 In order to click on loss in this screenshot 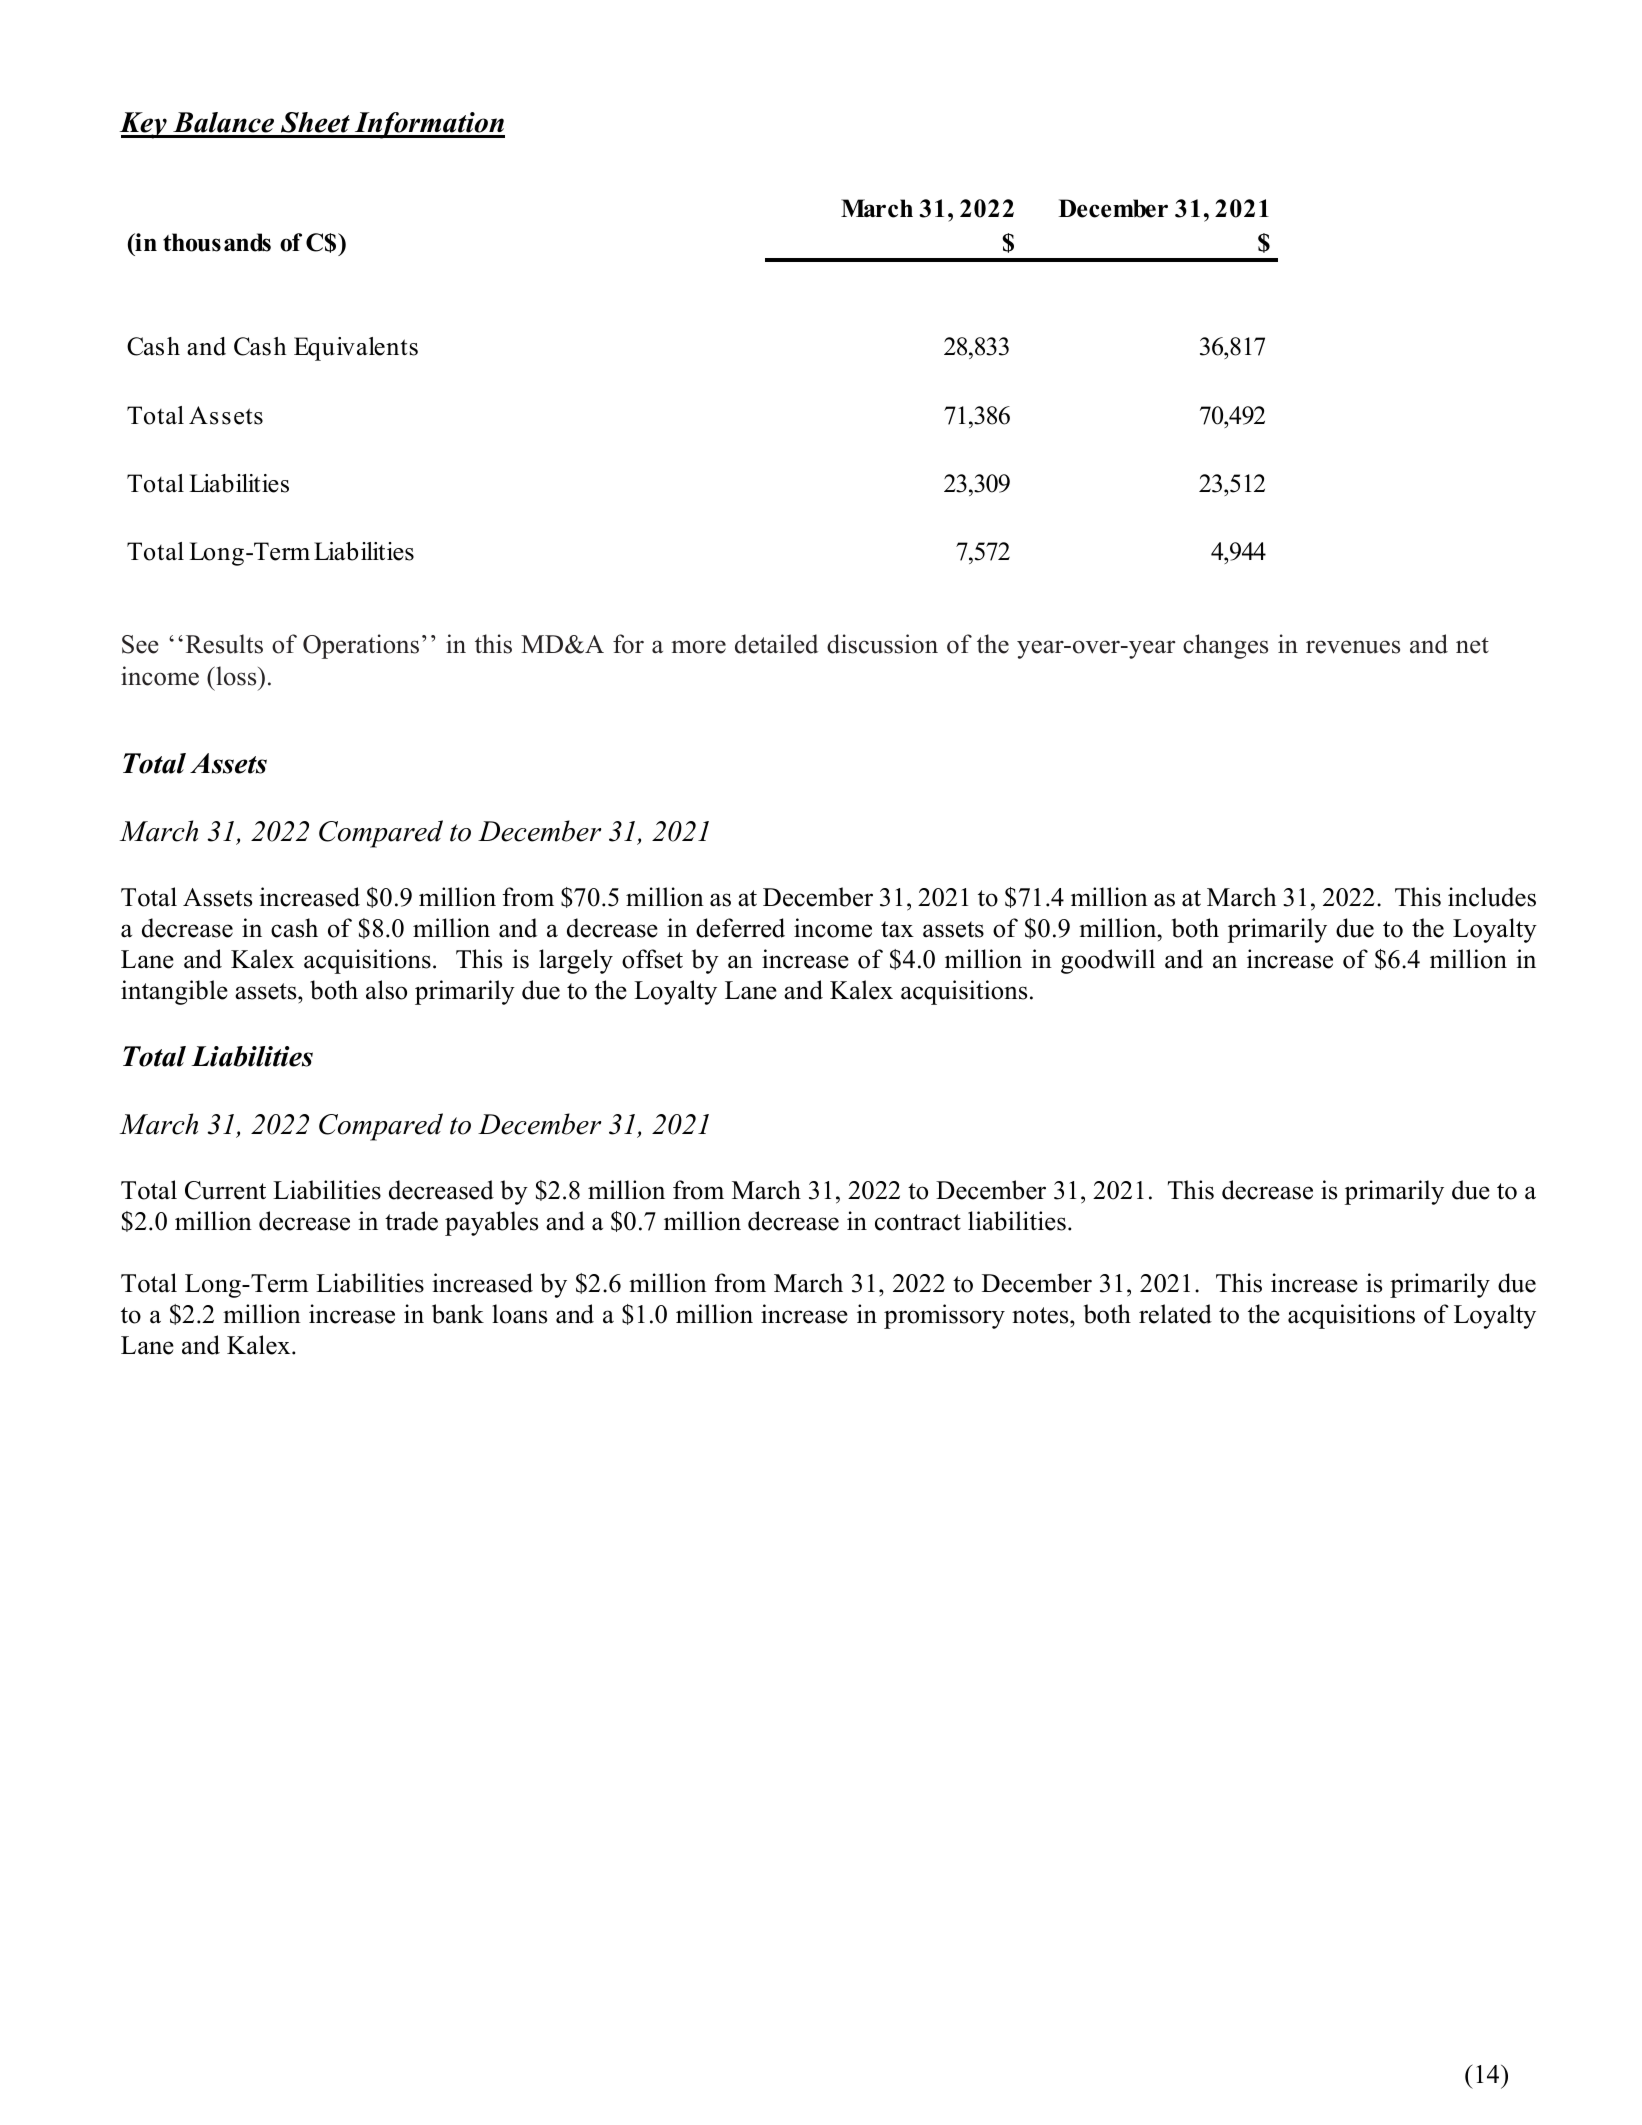, I will do `click(236, 676)`.
